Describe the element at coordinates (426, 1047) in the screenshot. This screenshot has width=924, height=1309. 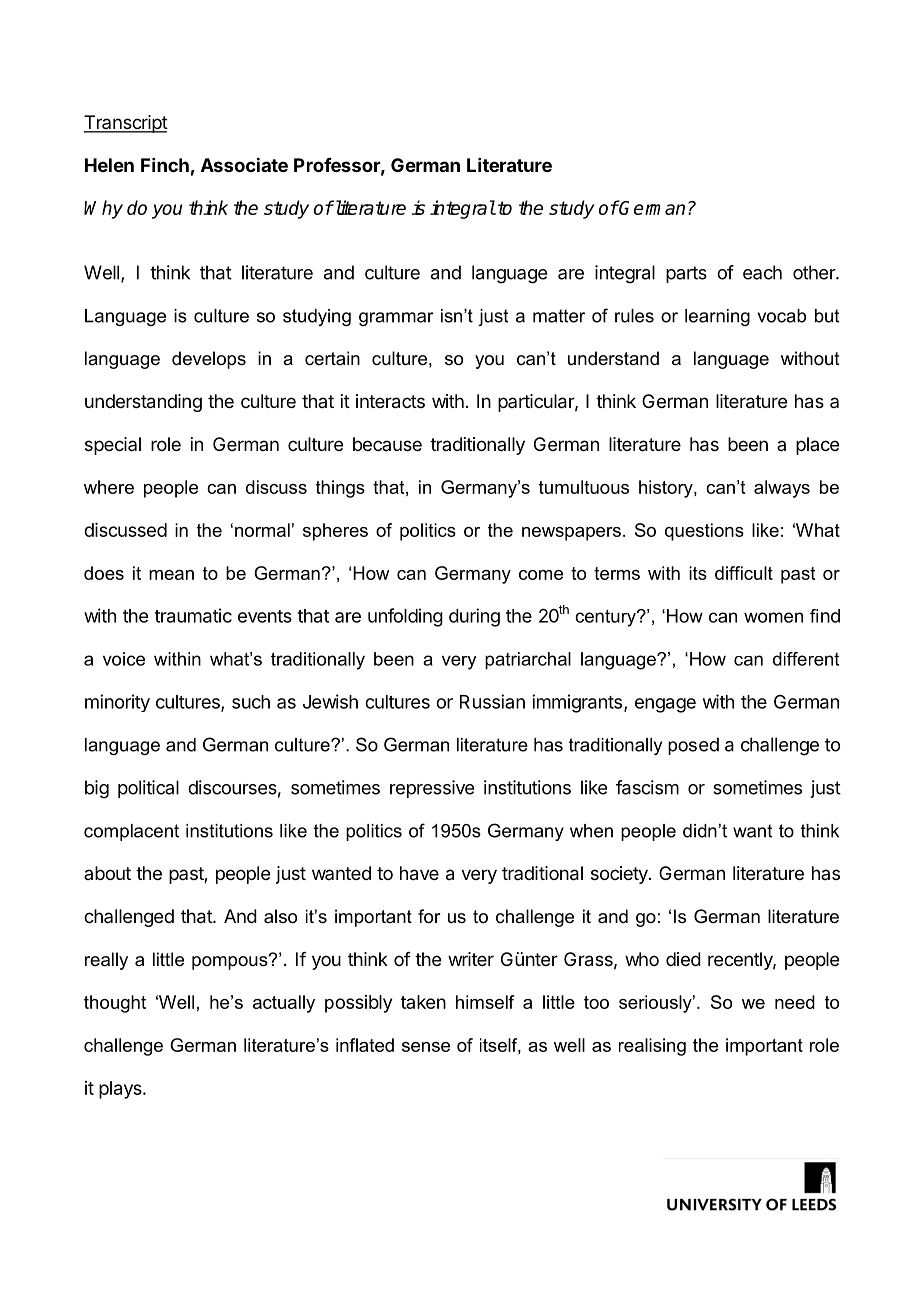
I see `sense` at that location.
